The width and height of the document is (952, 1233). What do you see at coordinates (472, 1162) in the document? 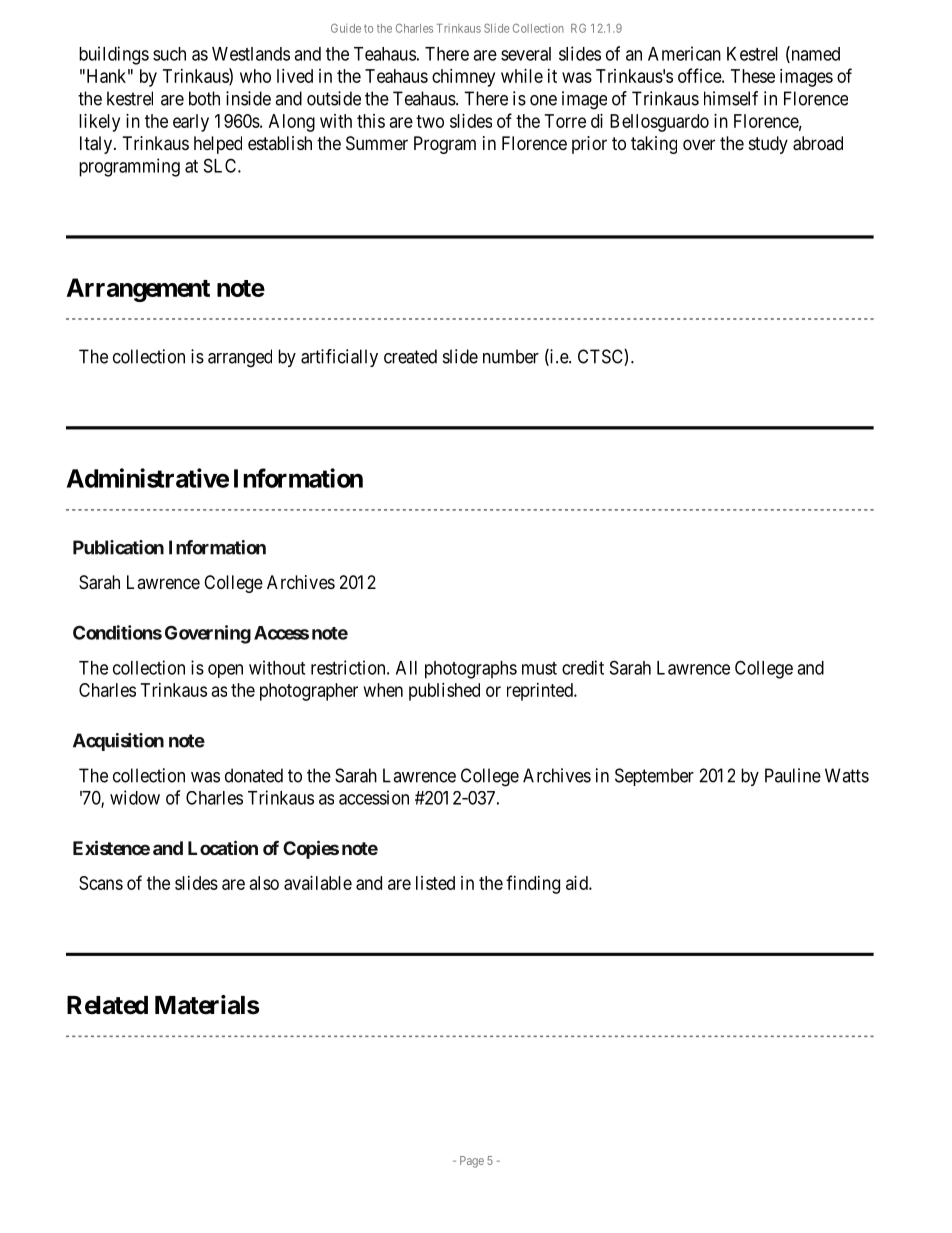
I see `Page` at bounding box center [472, 1162].
